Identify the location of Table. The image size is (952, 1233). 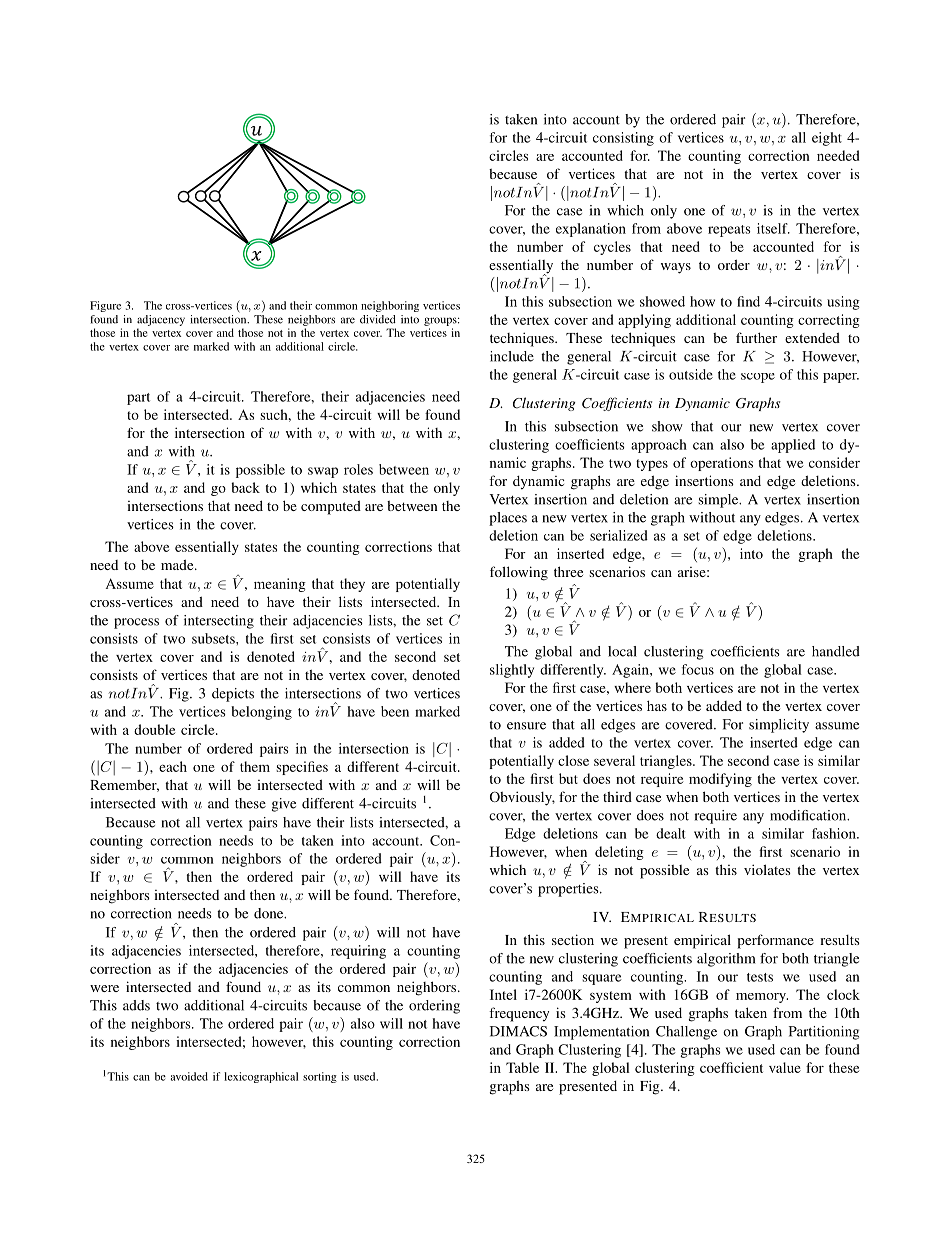
(522, 1067).
